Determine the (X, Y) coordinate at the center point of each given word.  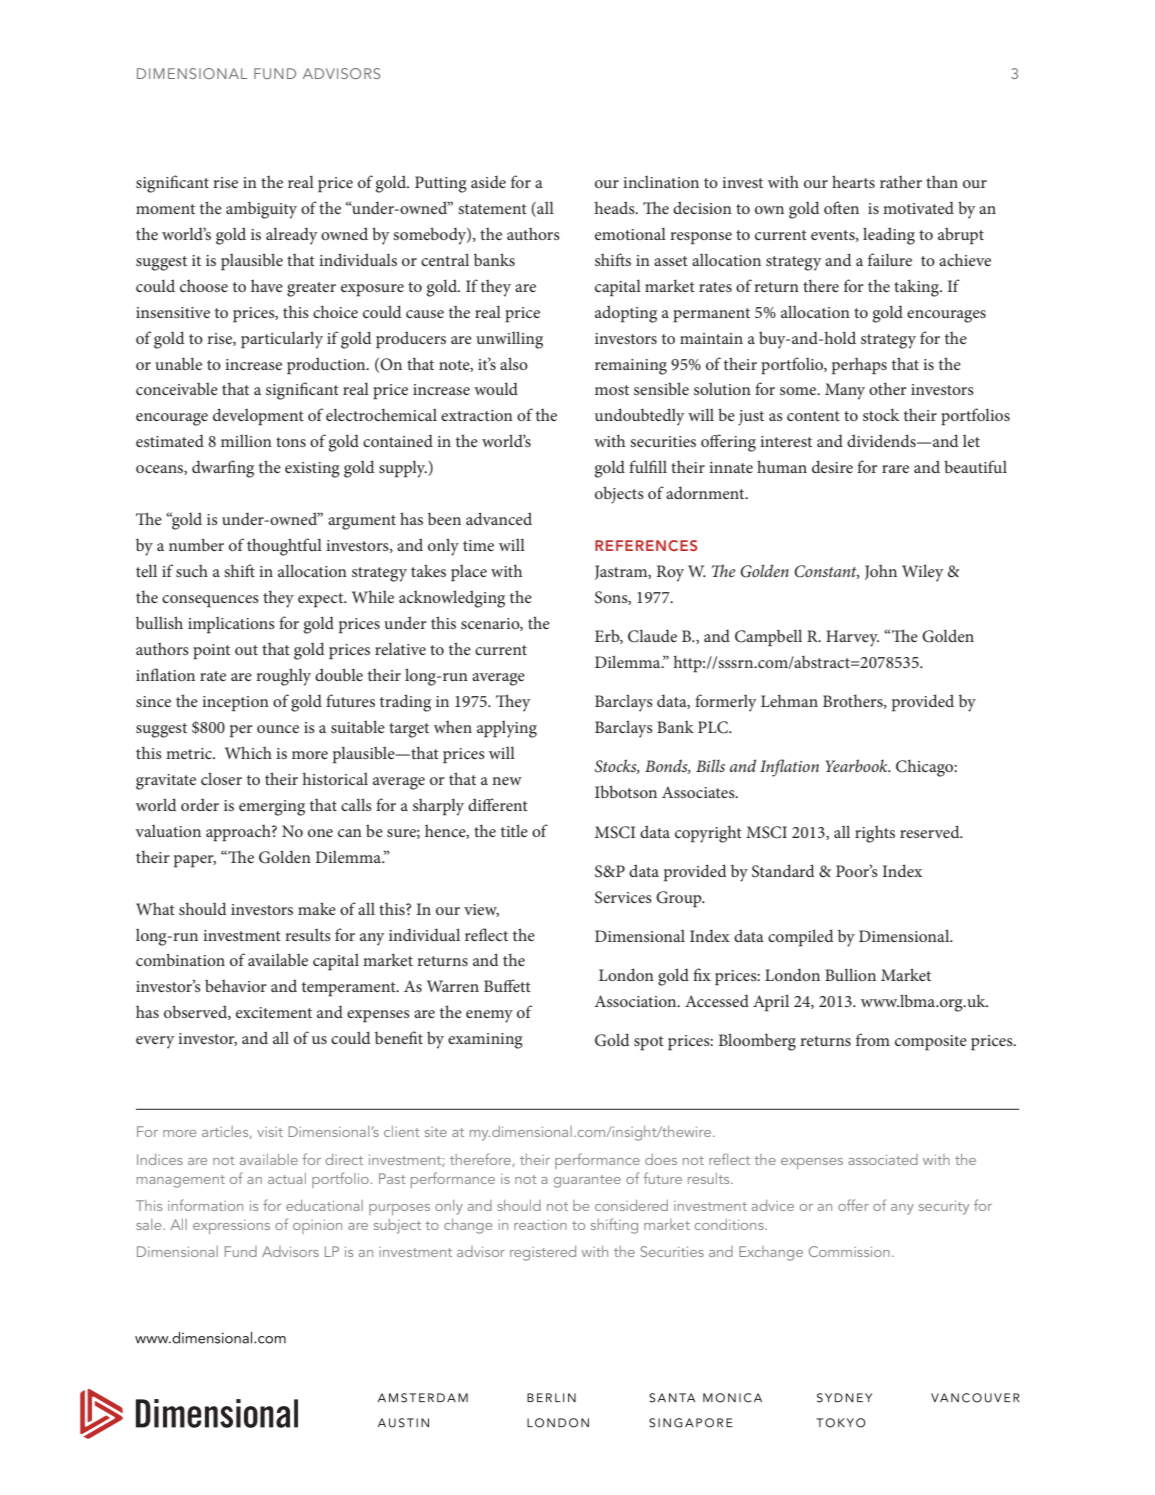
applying (507, 729)
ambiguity (261, 210)
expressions (231, 1227)
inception (235, 704)
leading (889, 236)
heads (616, 207)
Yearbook (857, 765)
